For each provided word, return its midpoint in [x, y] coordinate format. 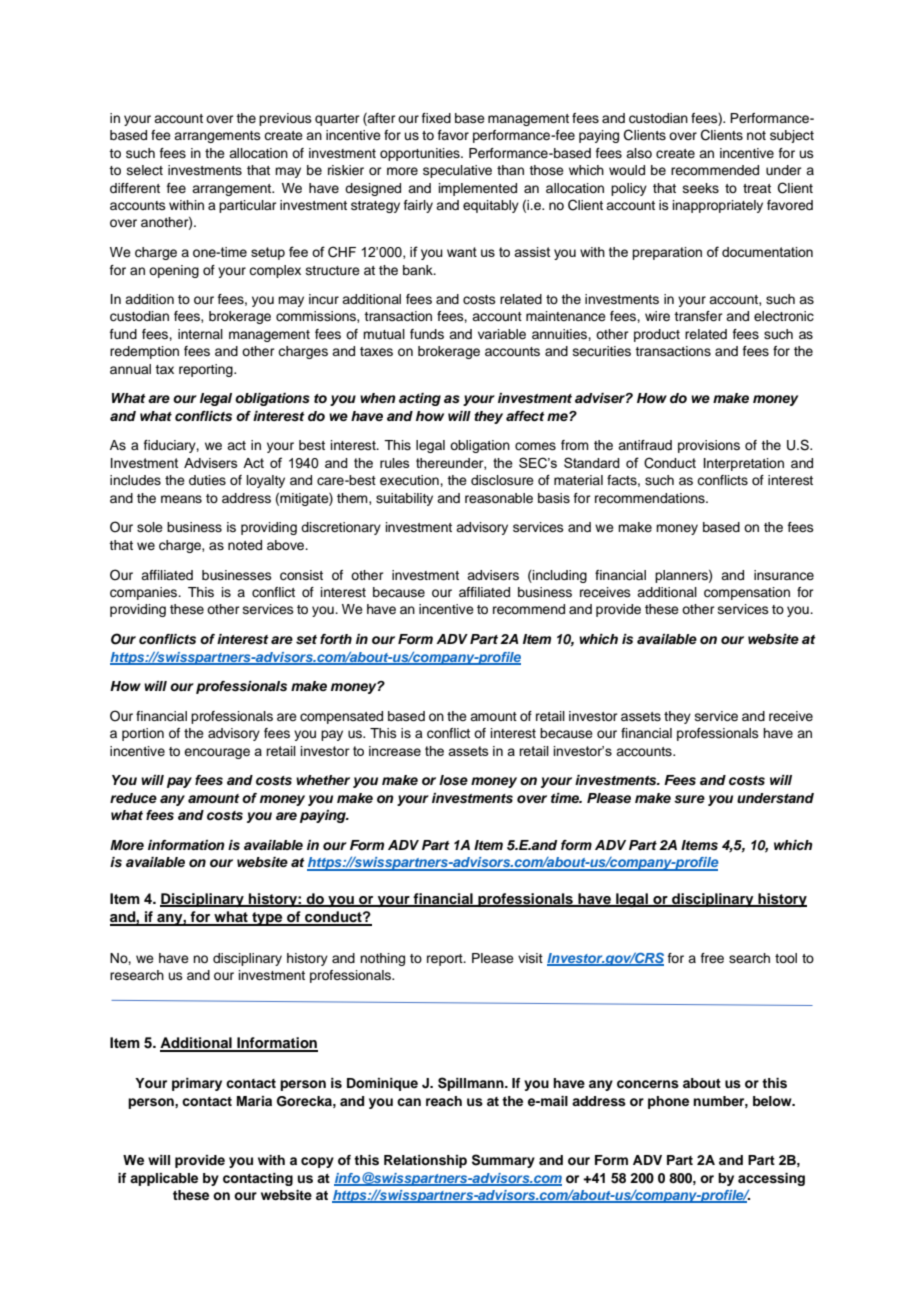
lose [453, 780]
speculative [457, 171]
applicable [164, 1179]
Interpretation [744, 464]
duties [207, 480]
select [145, 170]
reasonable [499, 498]
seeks [701, 188]
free [712, 958]
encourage [217, 753]
